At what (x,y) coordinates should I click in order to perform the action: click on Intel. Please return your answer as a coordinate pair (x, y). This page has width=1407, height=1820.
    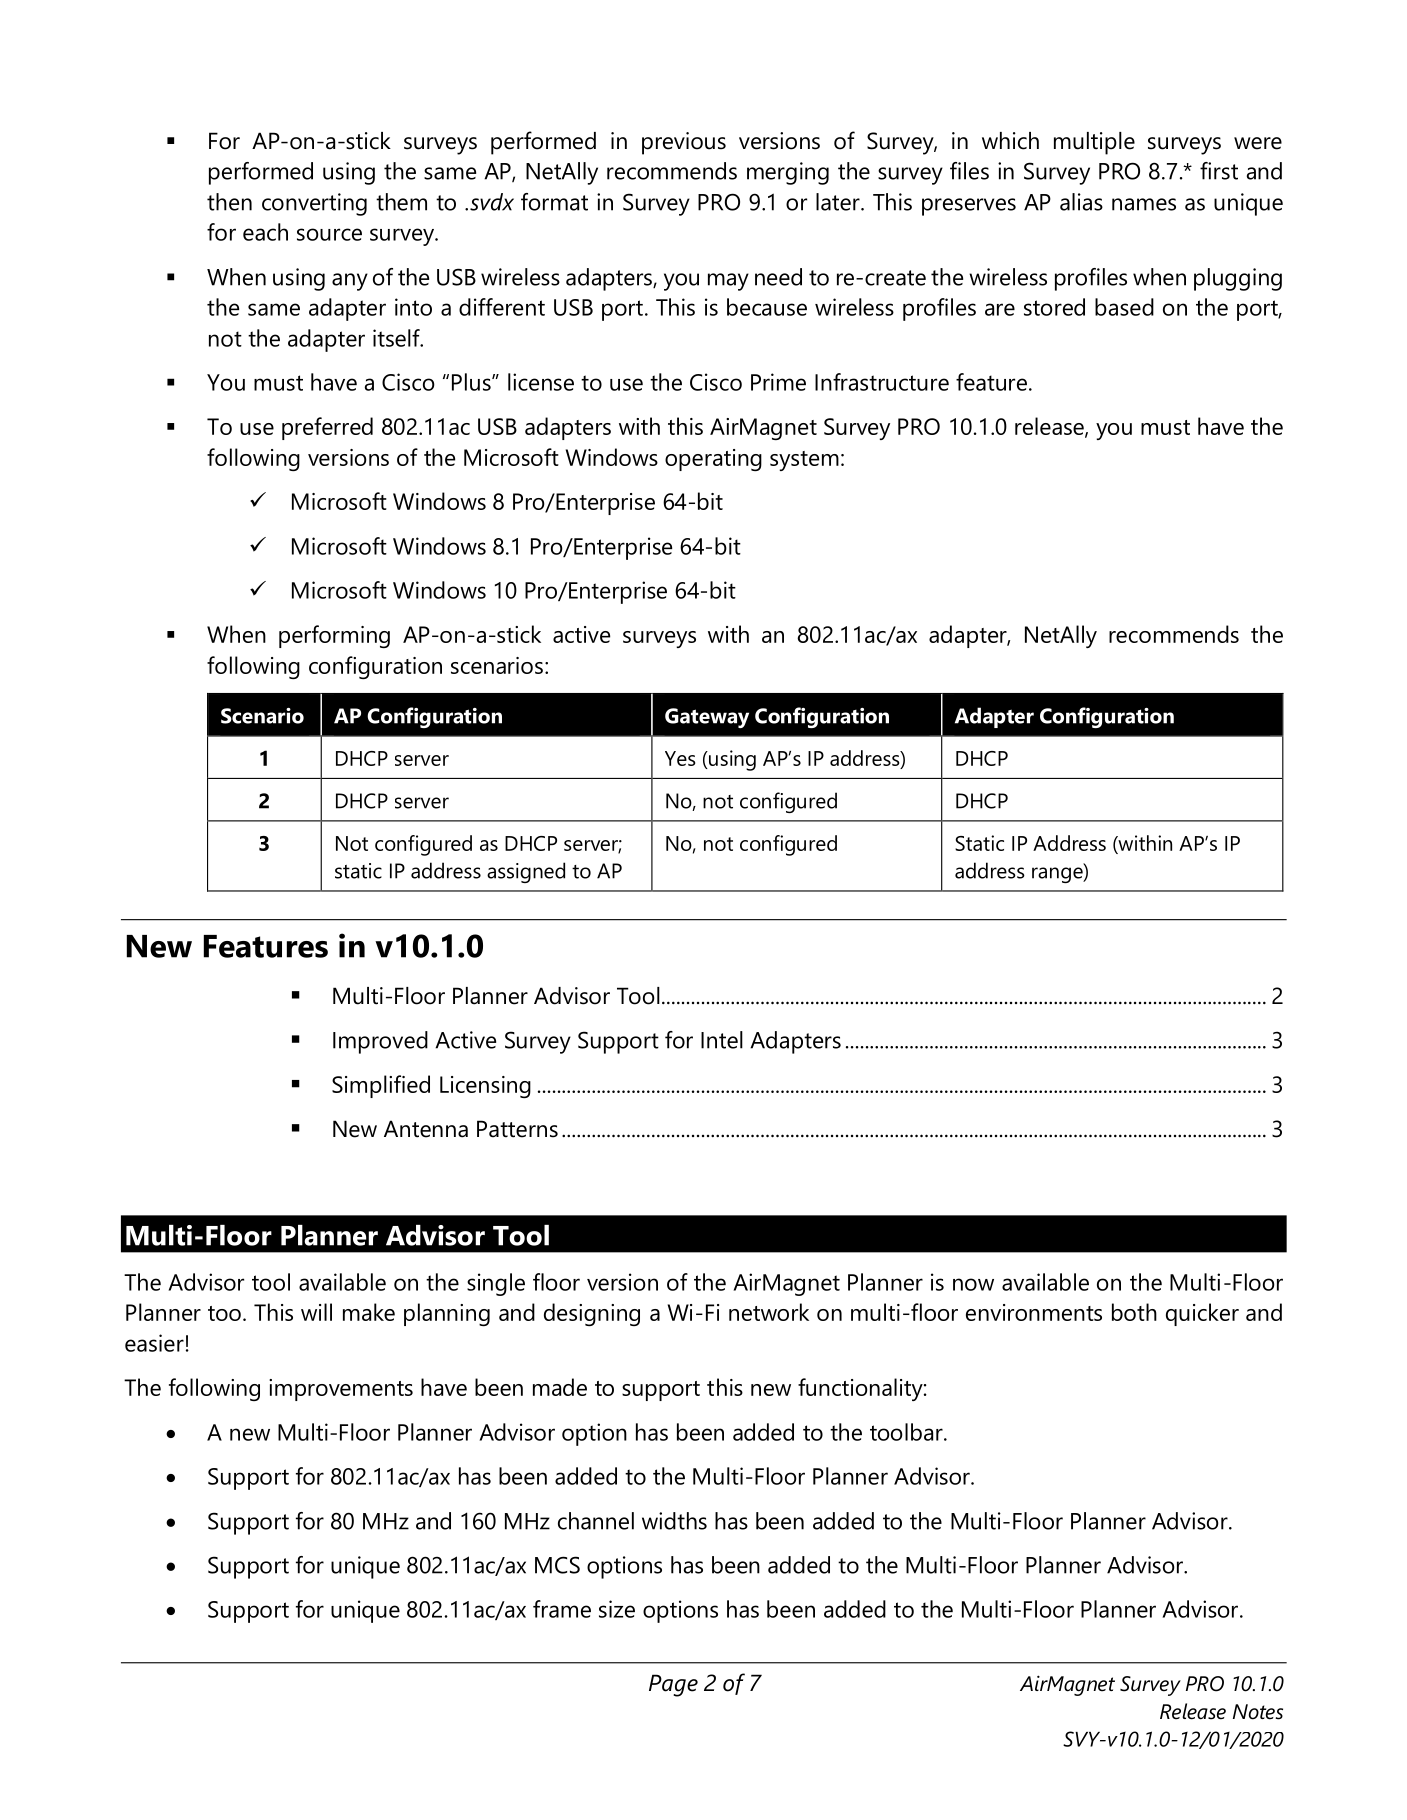
    Looking at the image, I should click on (722, 1040).
